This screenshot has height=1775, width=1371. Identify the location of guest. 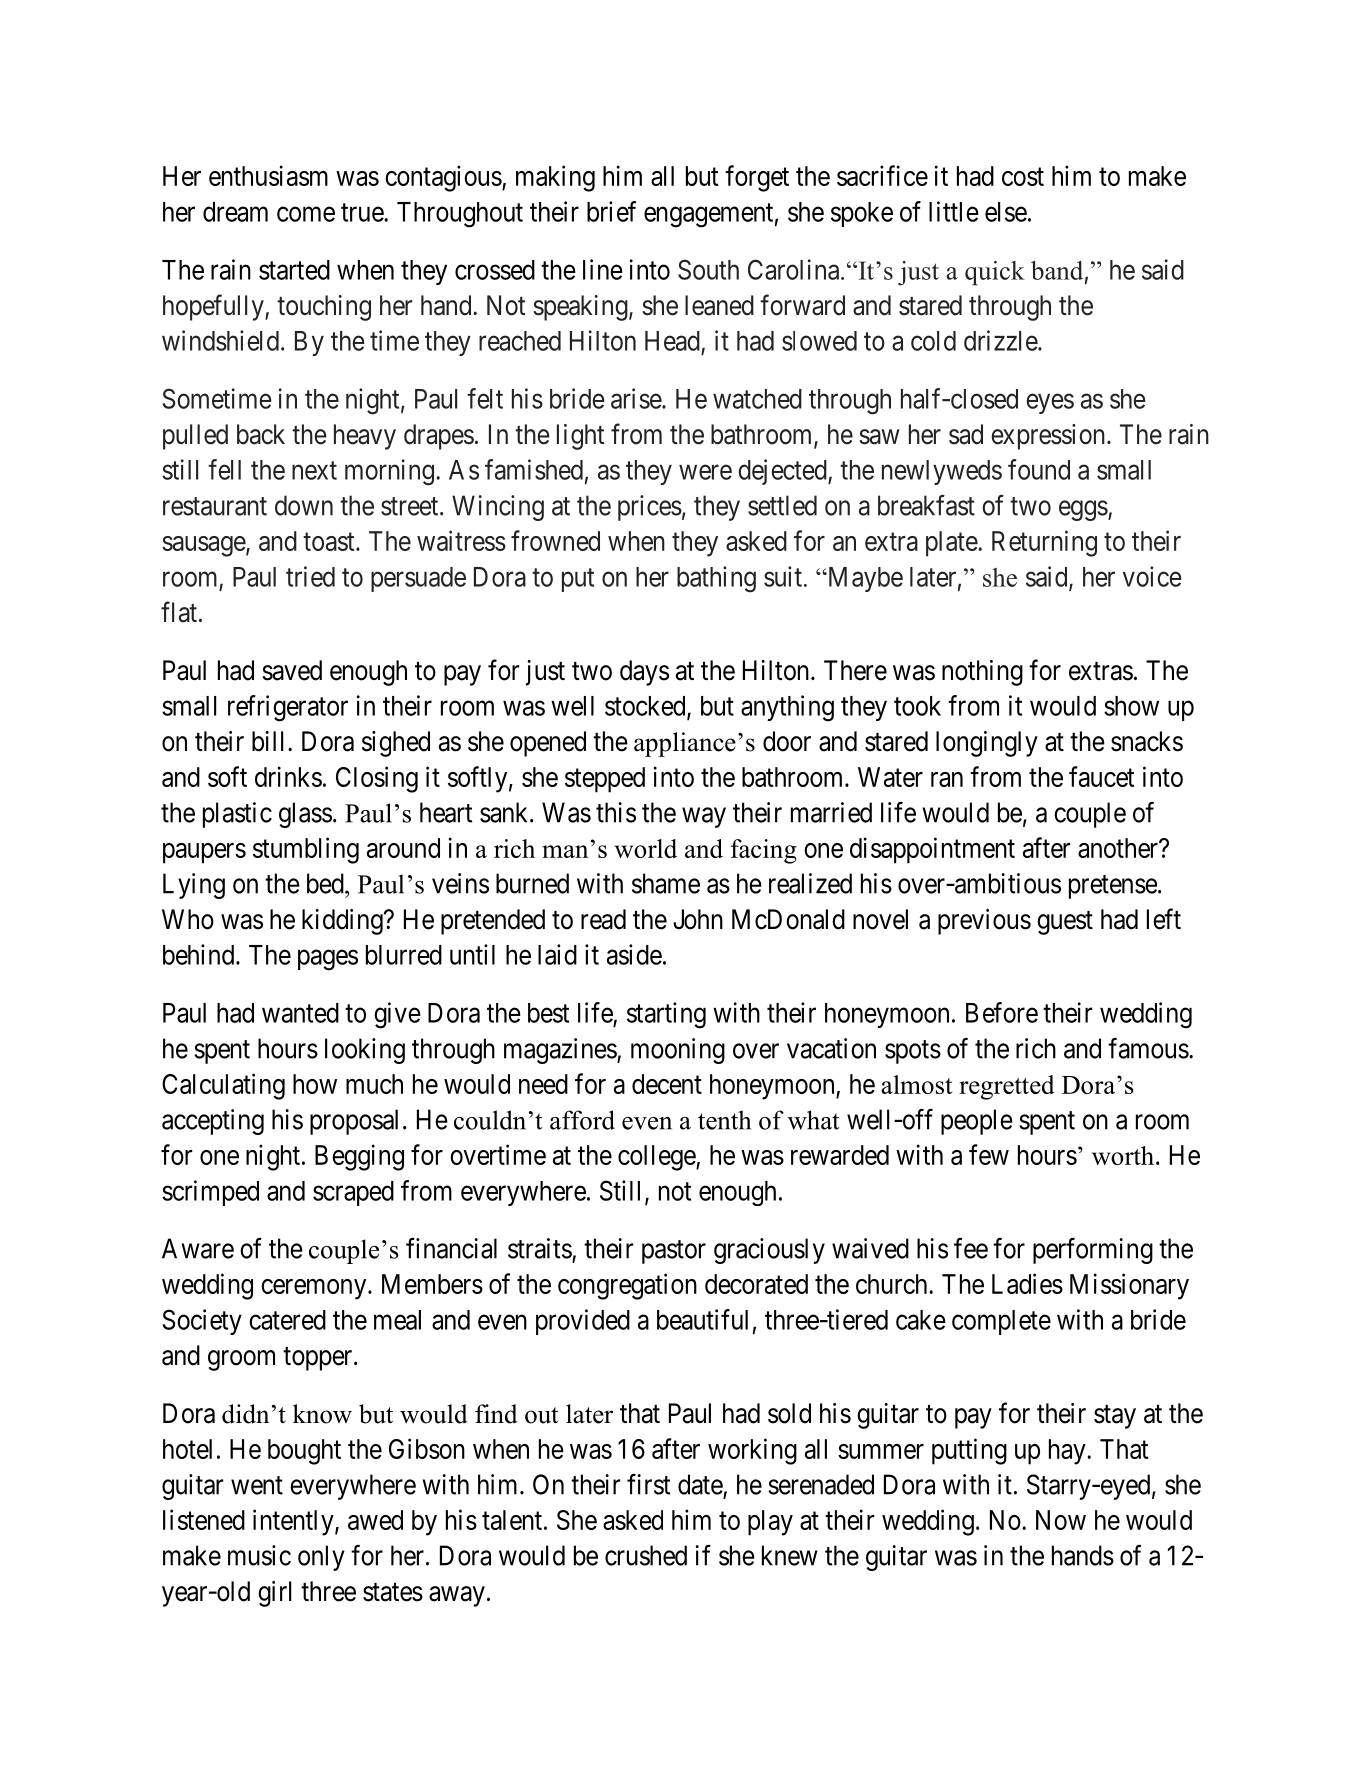
(1065, 923).
